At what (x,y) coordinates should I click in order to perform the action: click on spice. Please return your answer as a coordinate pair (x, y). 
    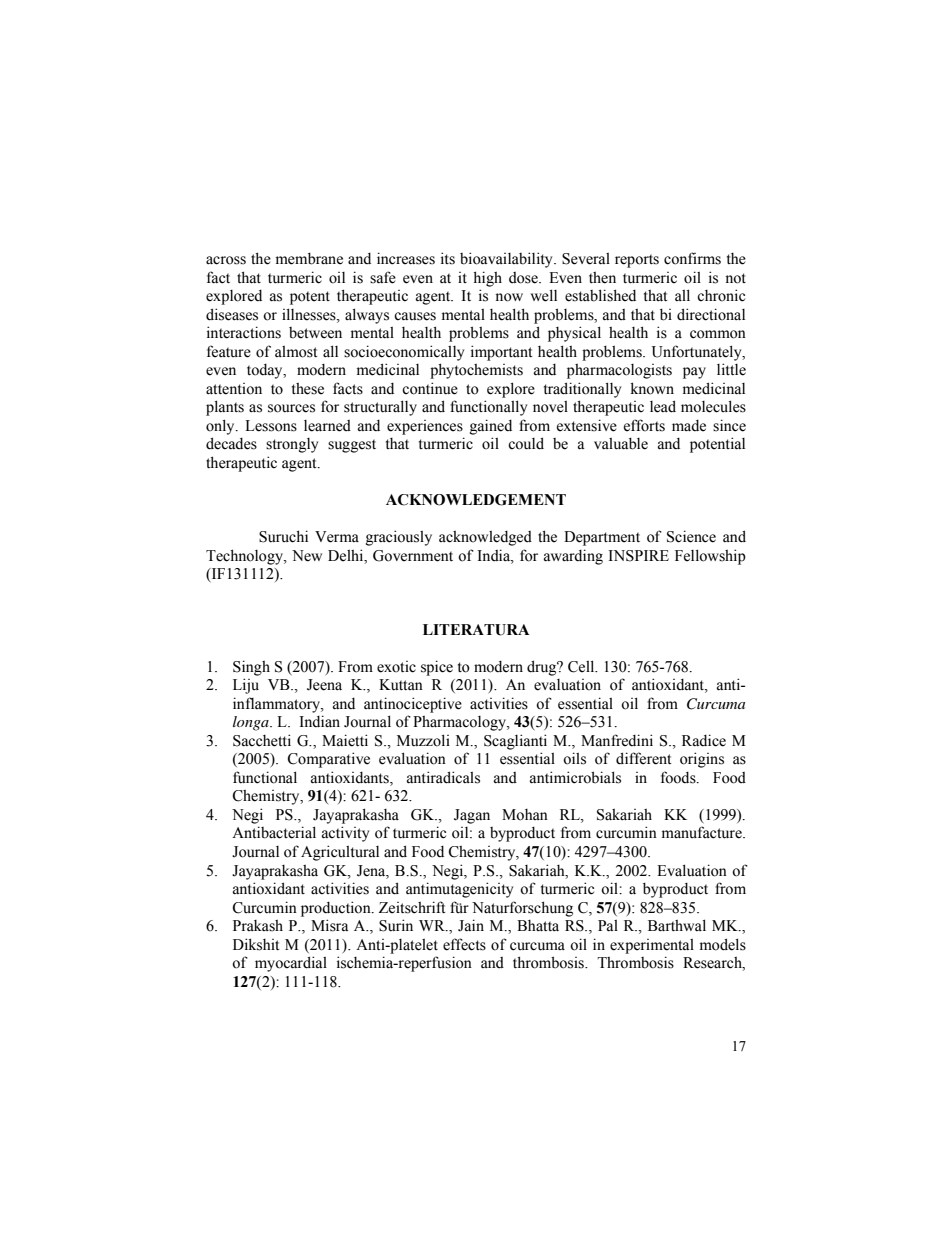
    Looking at the image, I should click on (437, 668).
